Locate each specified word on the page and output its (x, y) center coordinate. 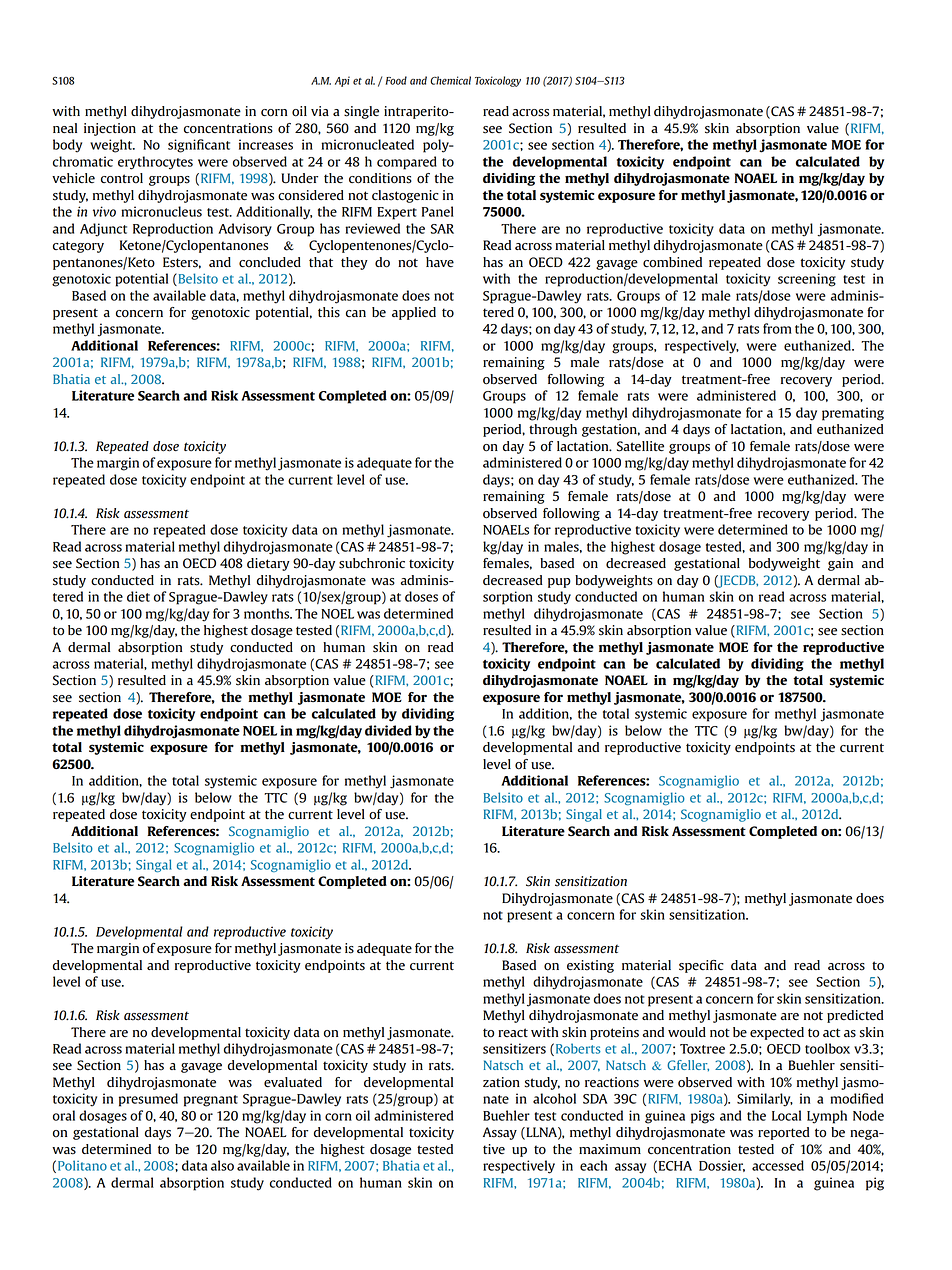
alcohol (554, 1098)
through (553, 430)
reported (784, 1133)
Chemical (450, 80)
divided (388, 730)
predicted (855, 1016)
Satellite (640, 446)
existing (590, 966)
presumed (148, 1100)
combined (672, 262)
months (268, 613)
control (122, 178)
